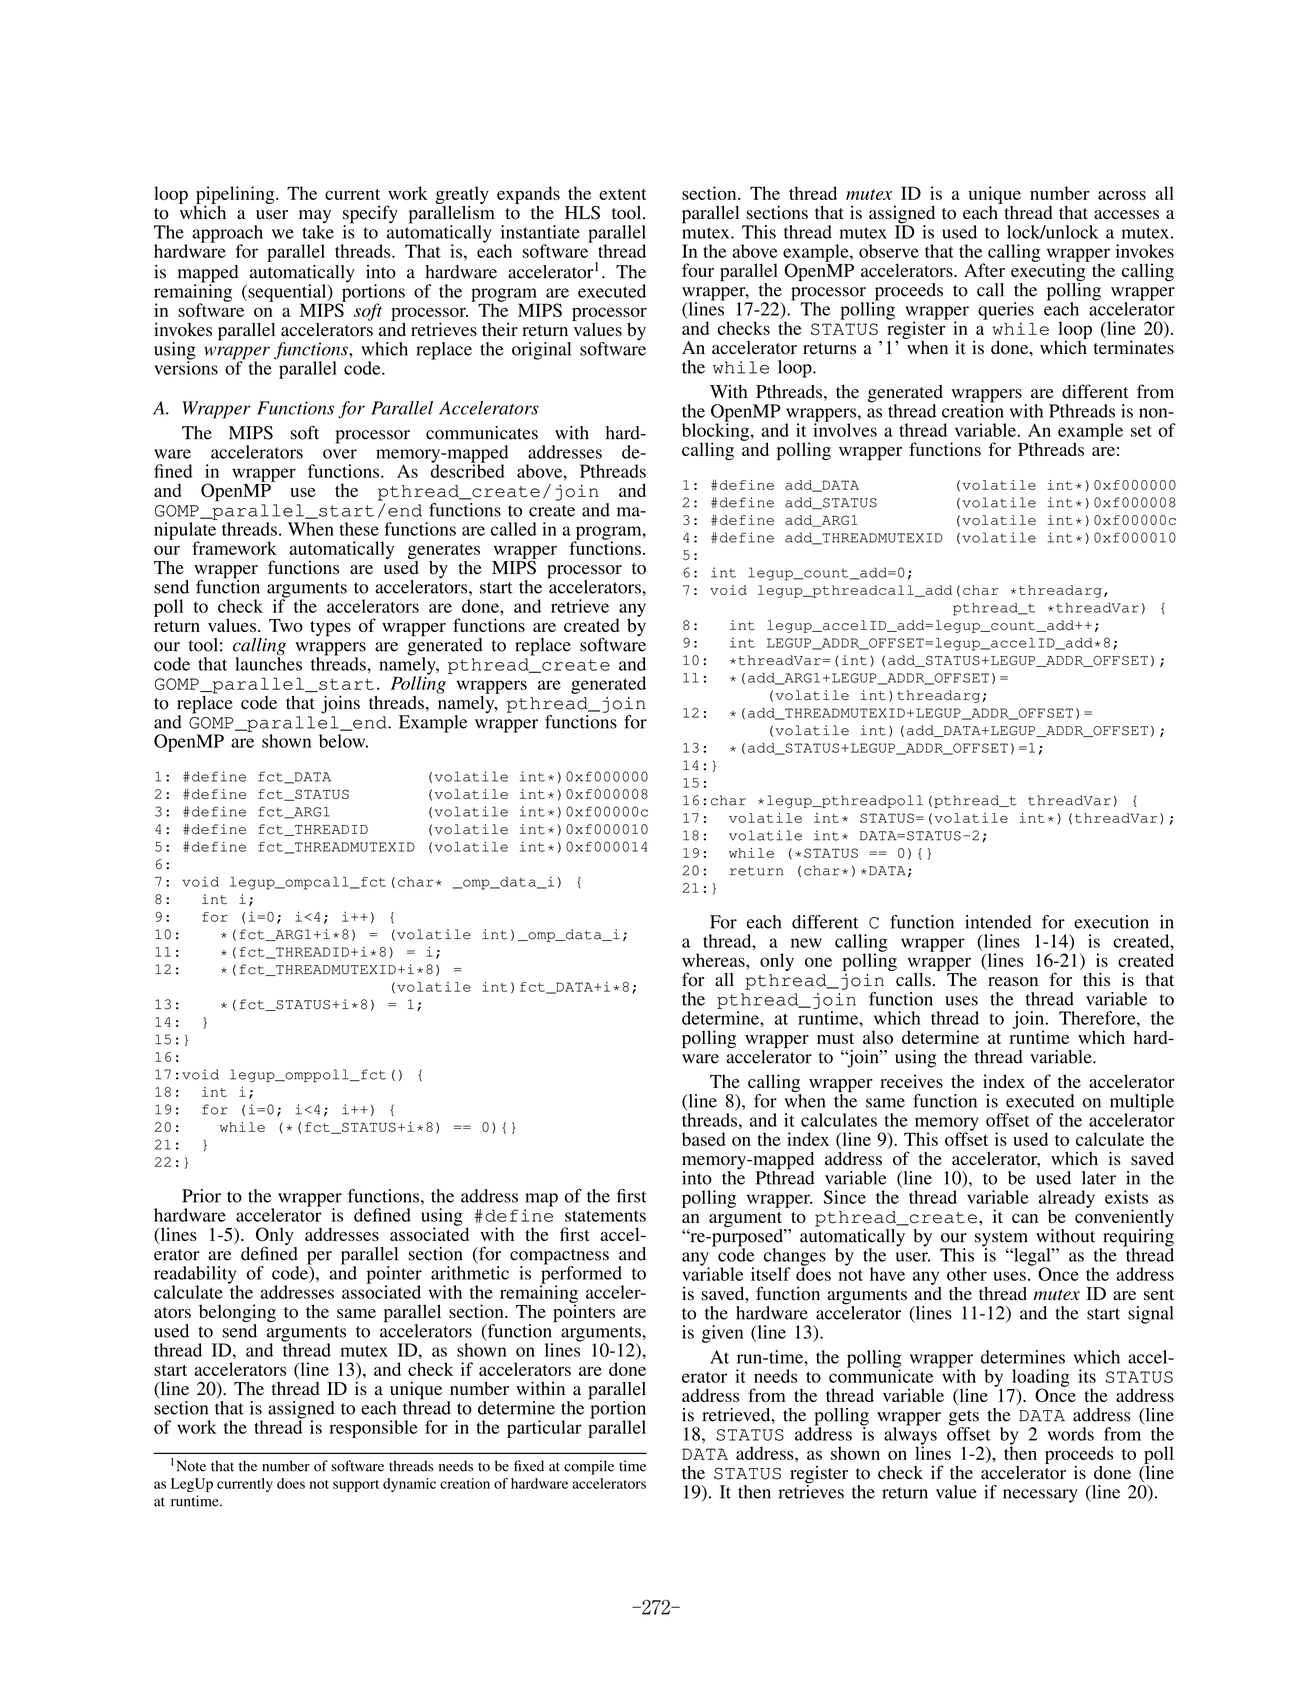 This image has width=1310, height=1695. Describe the element at coordinates (268, 664) in the image. I see `launches` at that location.
